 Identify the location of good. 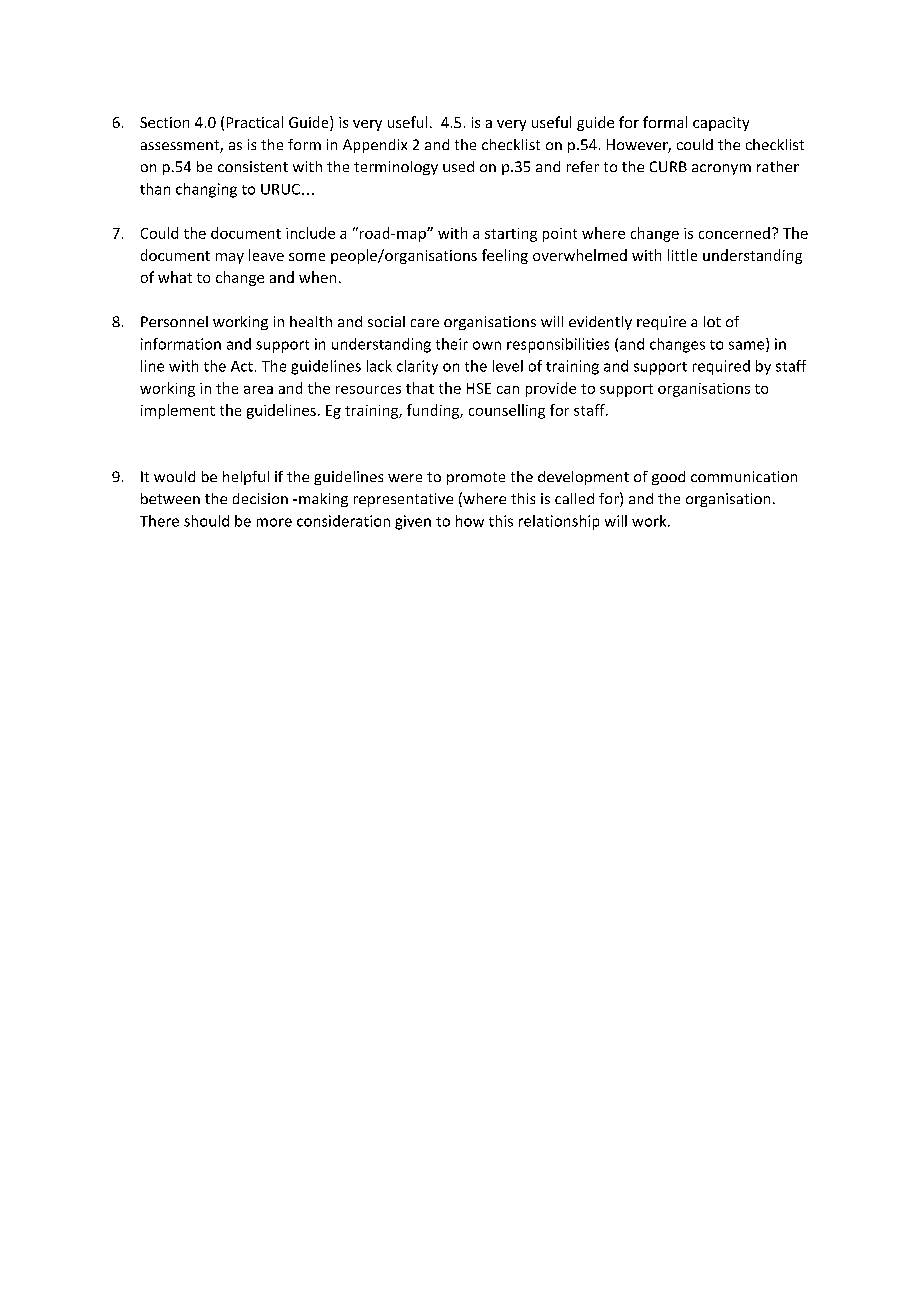
(668, 478).
